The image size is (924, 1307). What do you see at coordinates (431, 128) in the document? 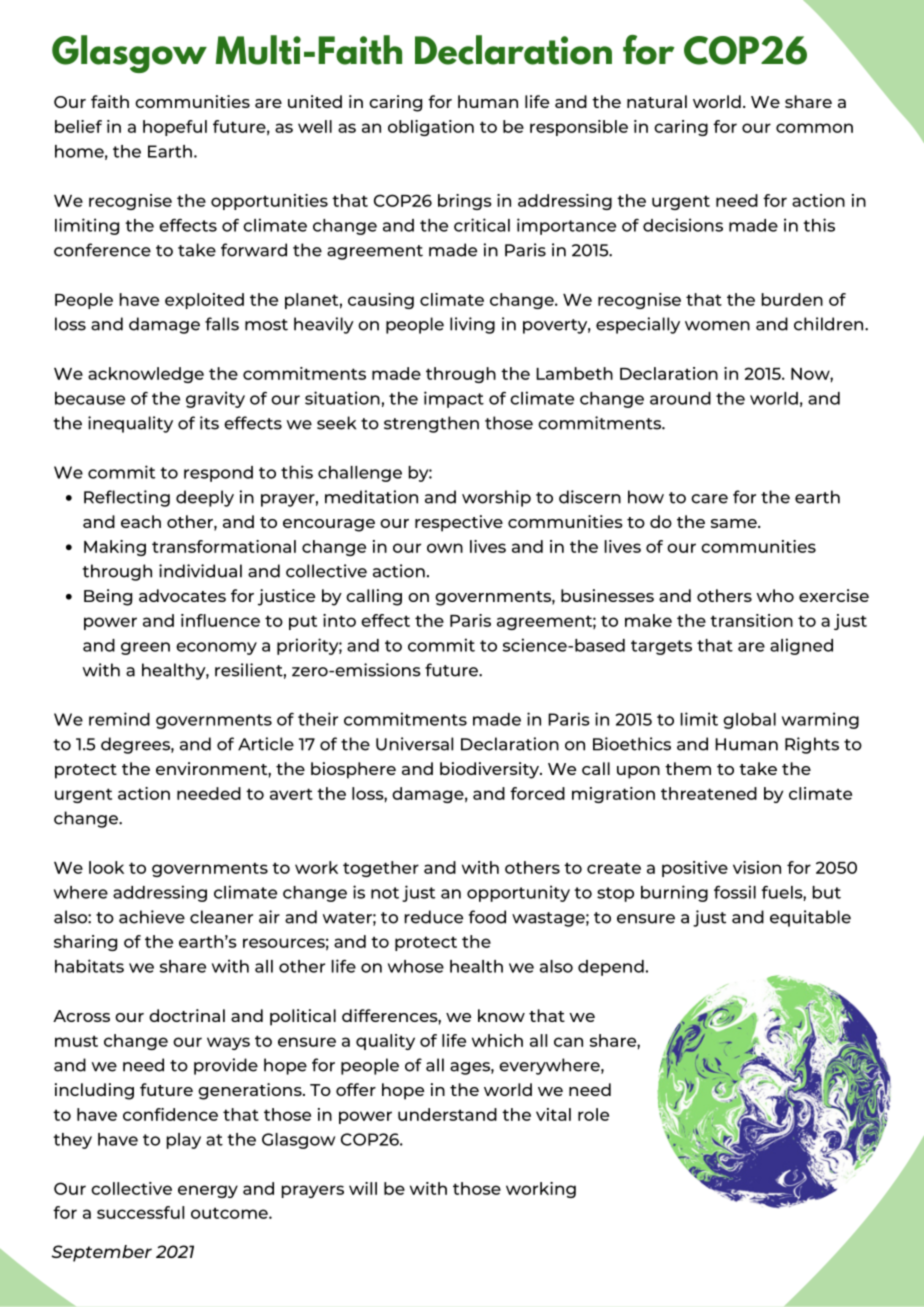
I see `obligation` at bounding box center [431, 128].
